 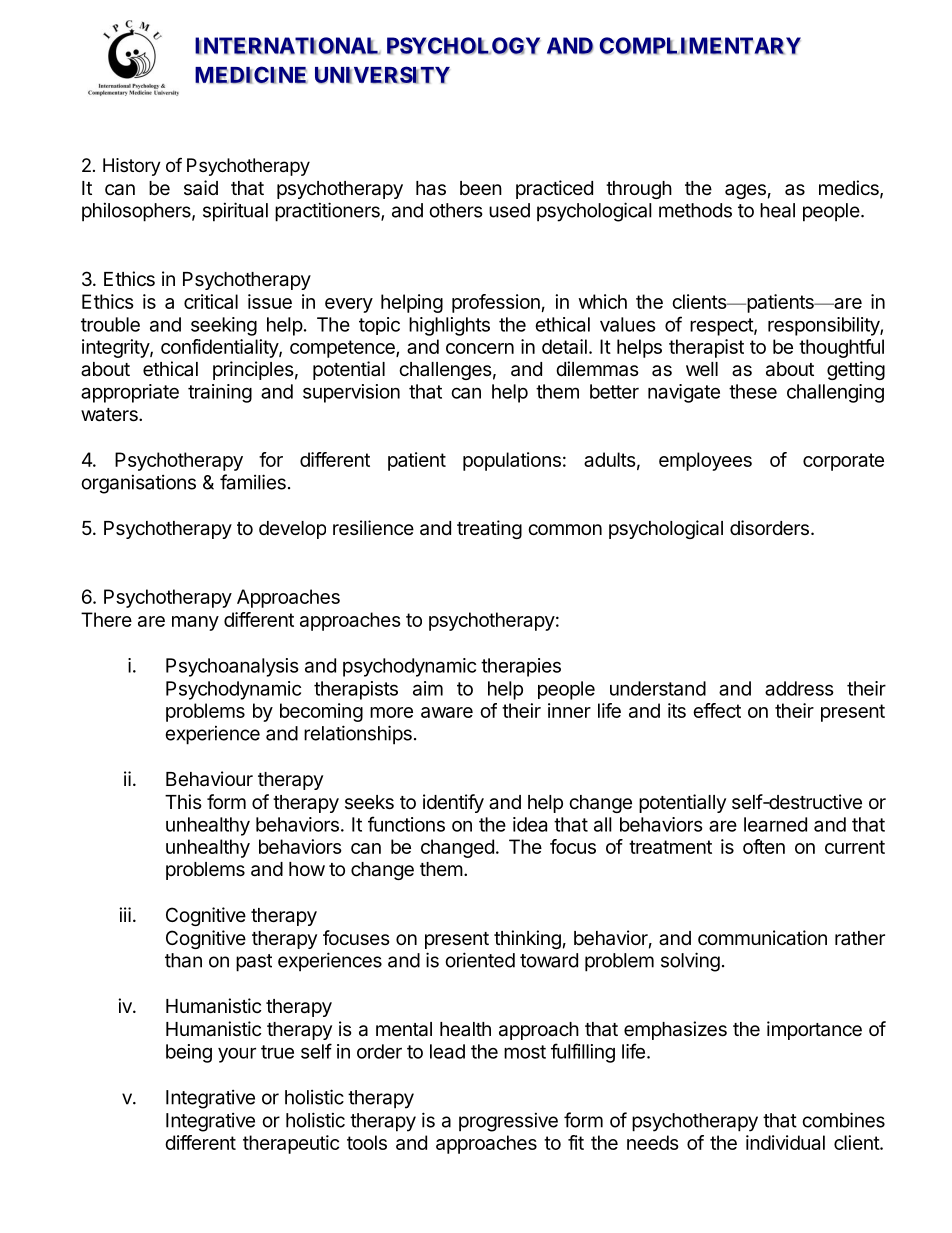 I want to click on profession, so click(x=496, y=303).
